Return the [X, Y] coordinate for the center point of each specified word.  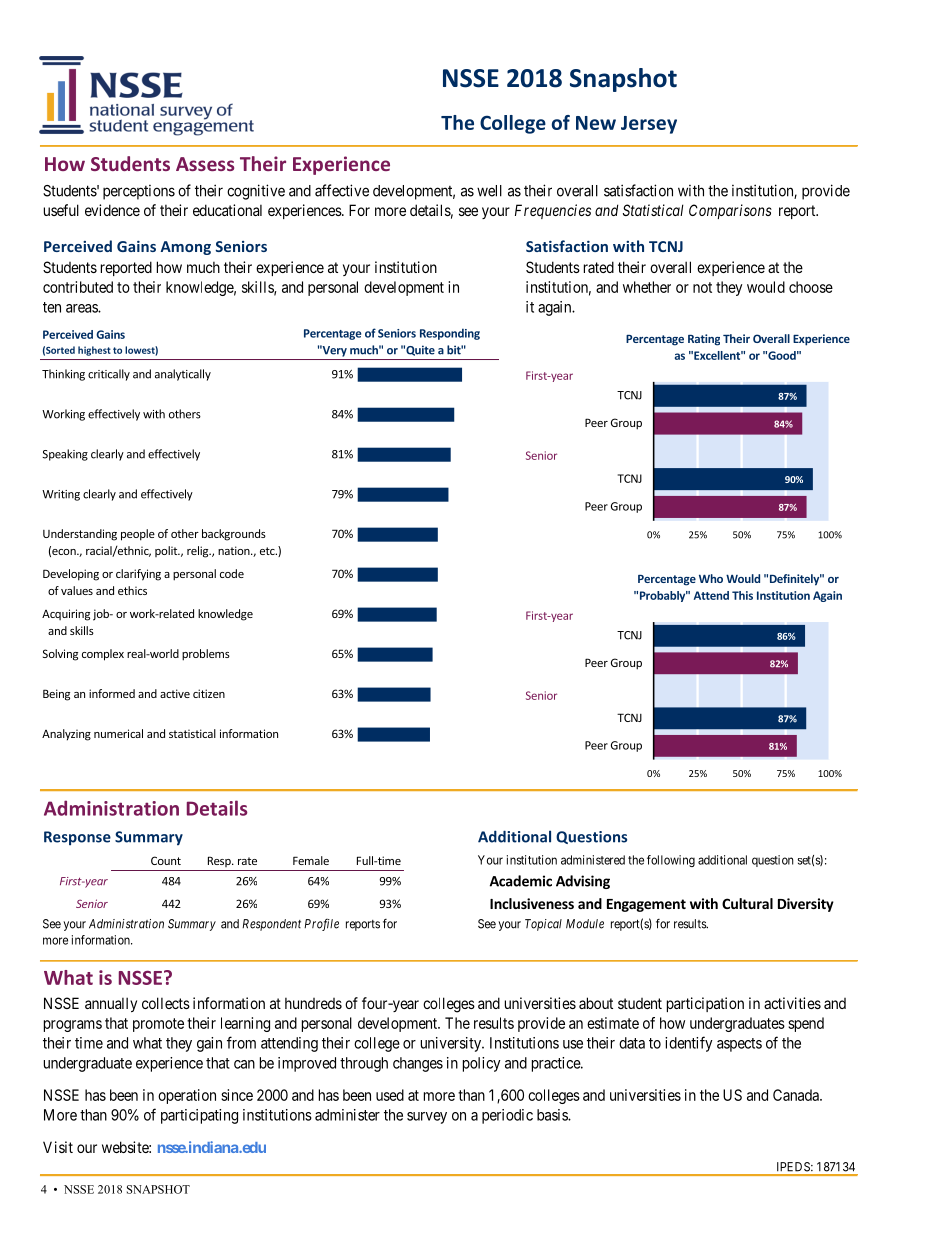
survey [427, 1118]
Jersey [649, 125]
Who [711, 578]
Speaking [65, 455]
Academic [521, 881]
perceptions [139, 192]
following [671, 861]
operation [187, 1096]
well [489, 191]
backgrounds [234, 535]
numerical [118, 733]
